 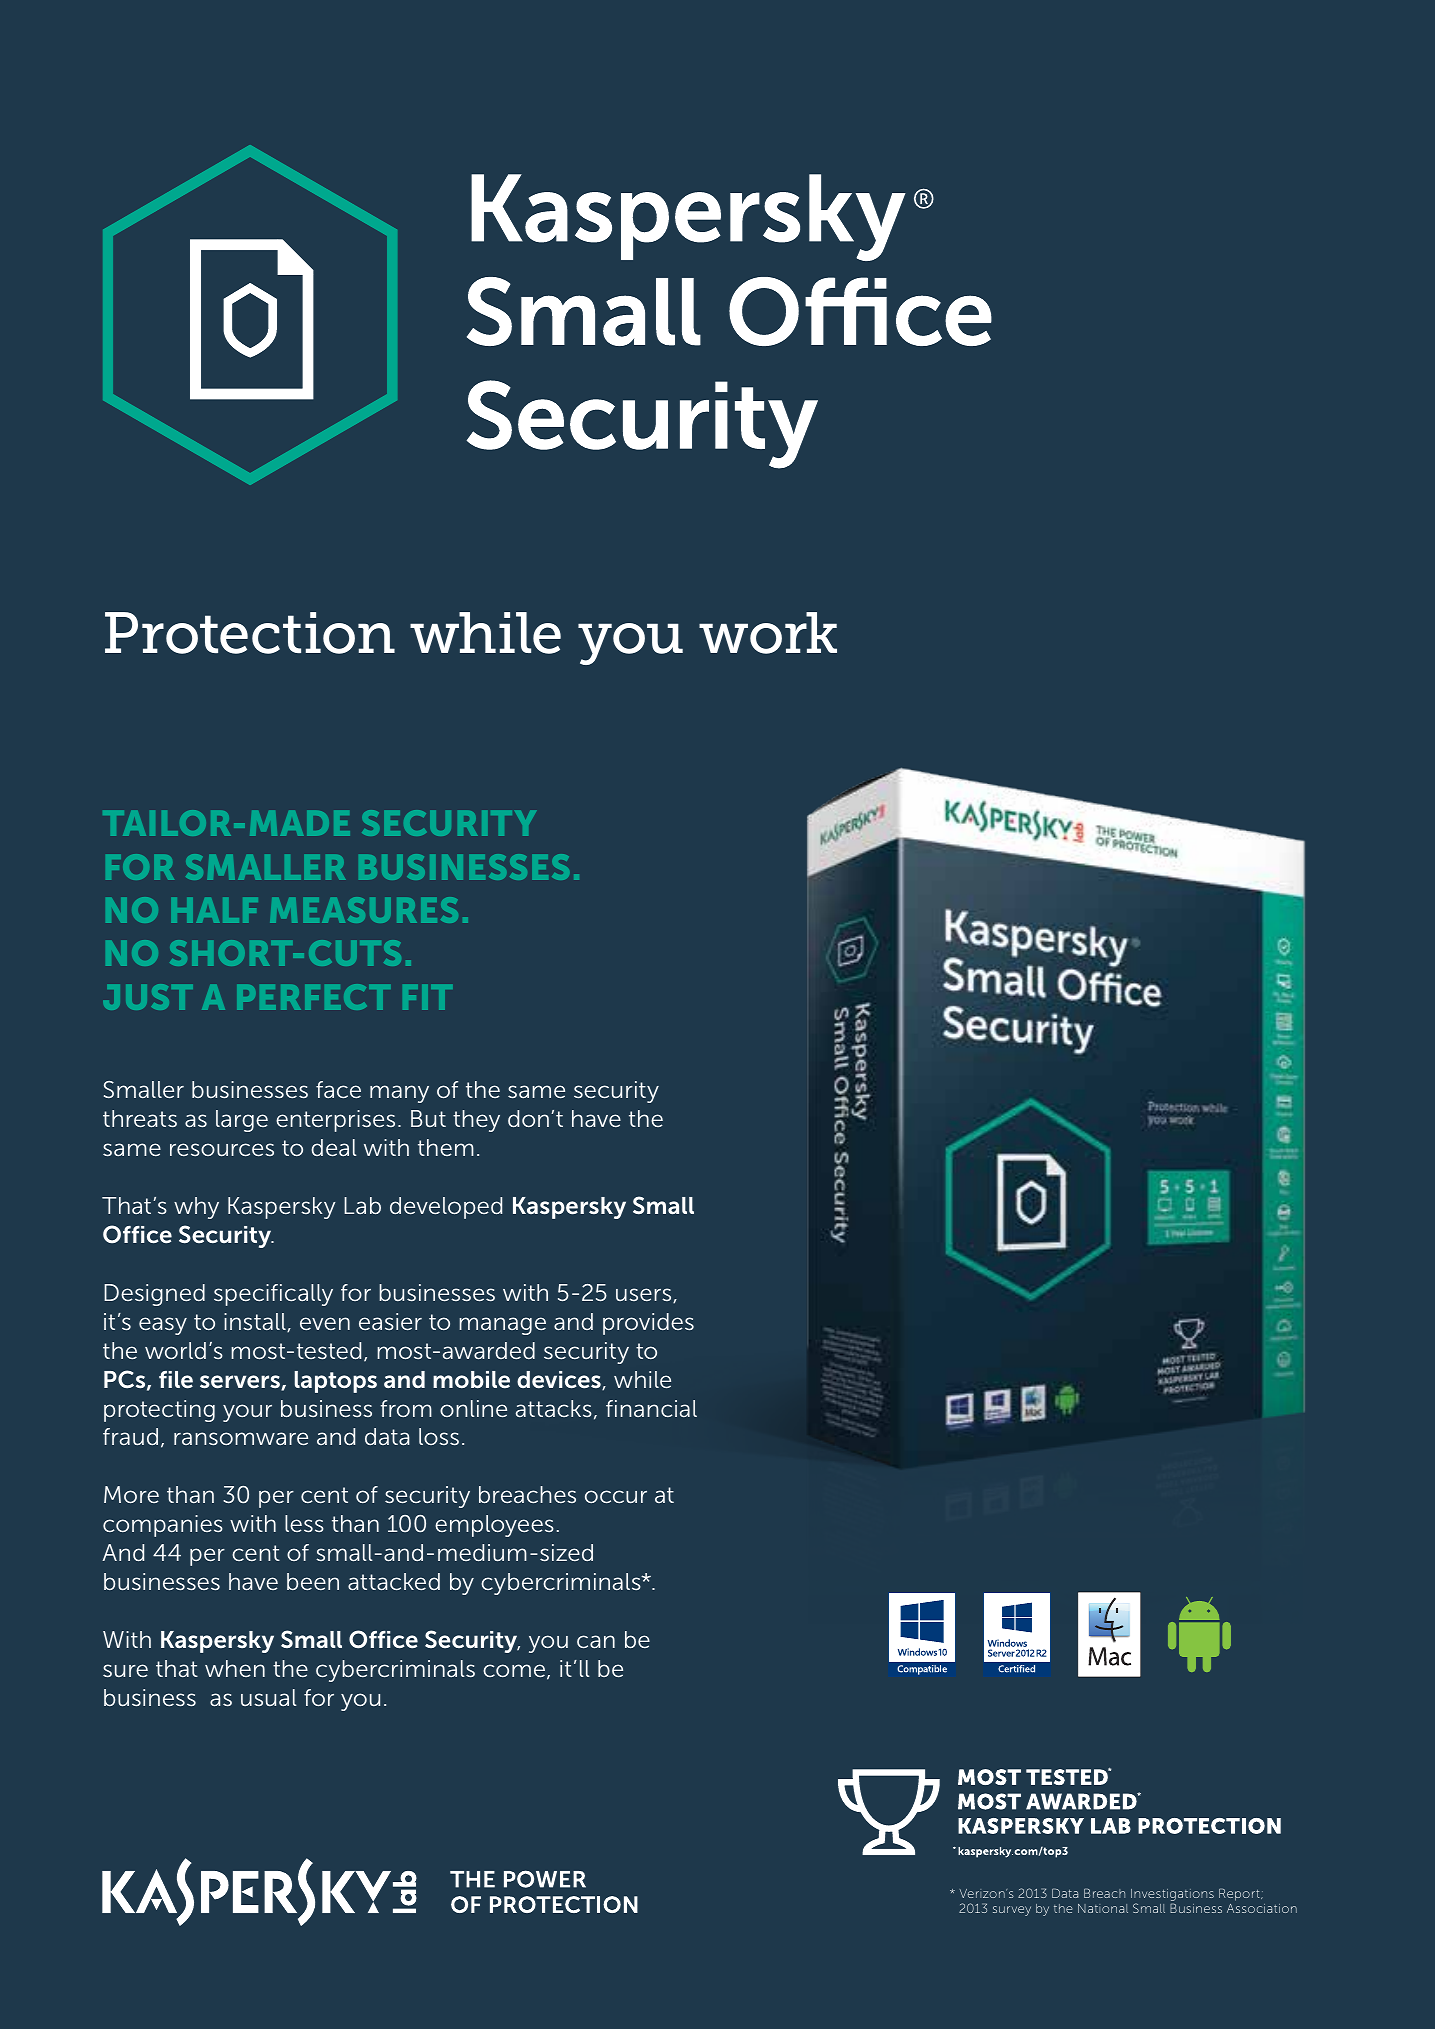 I want to click on usual, so click(x=269, y=1697).
